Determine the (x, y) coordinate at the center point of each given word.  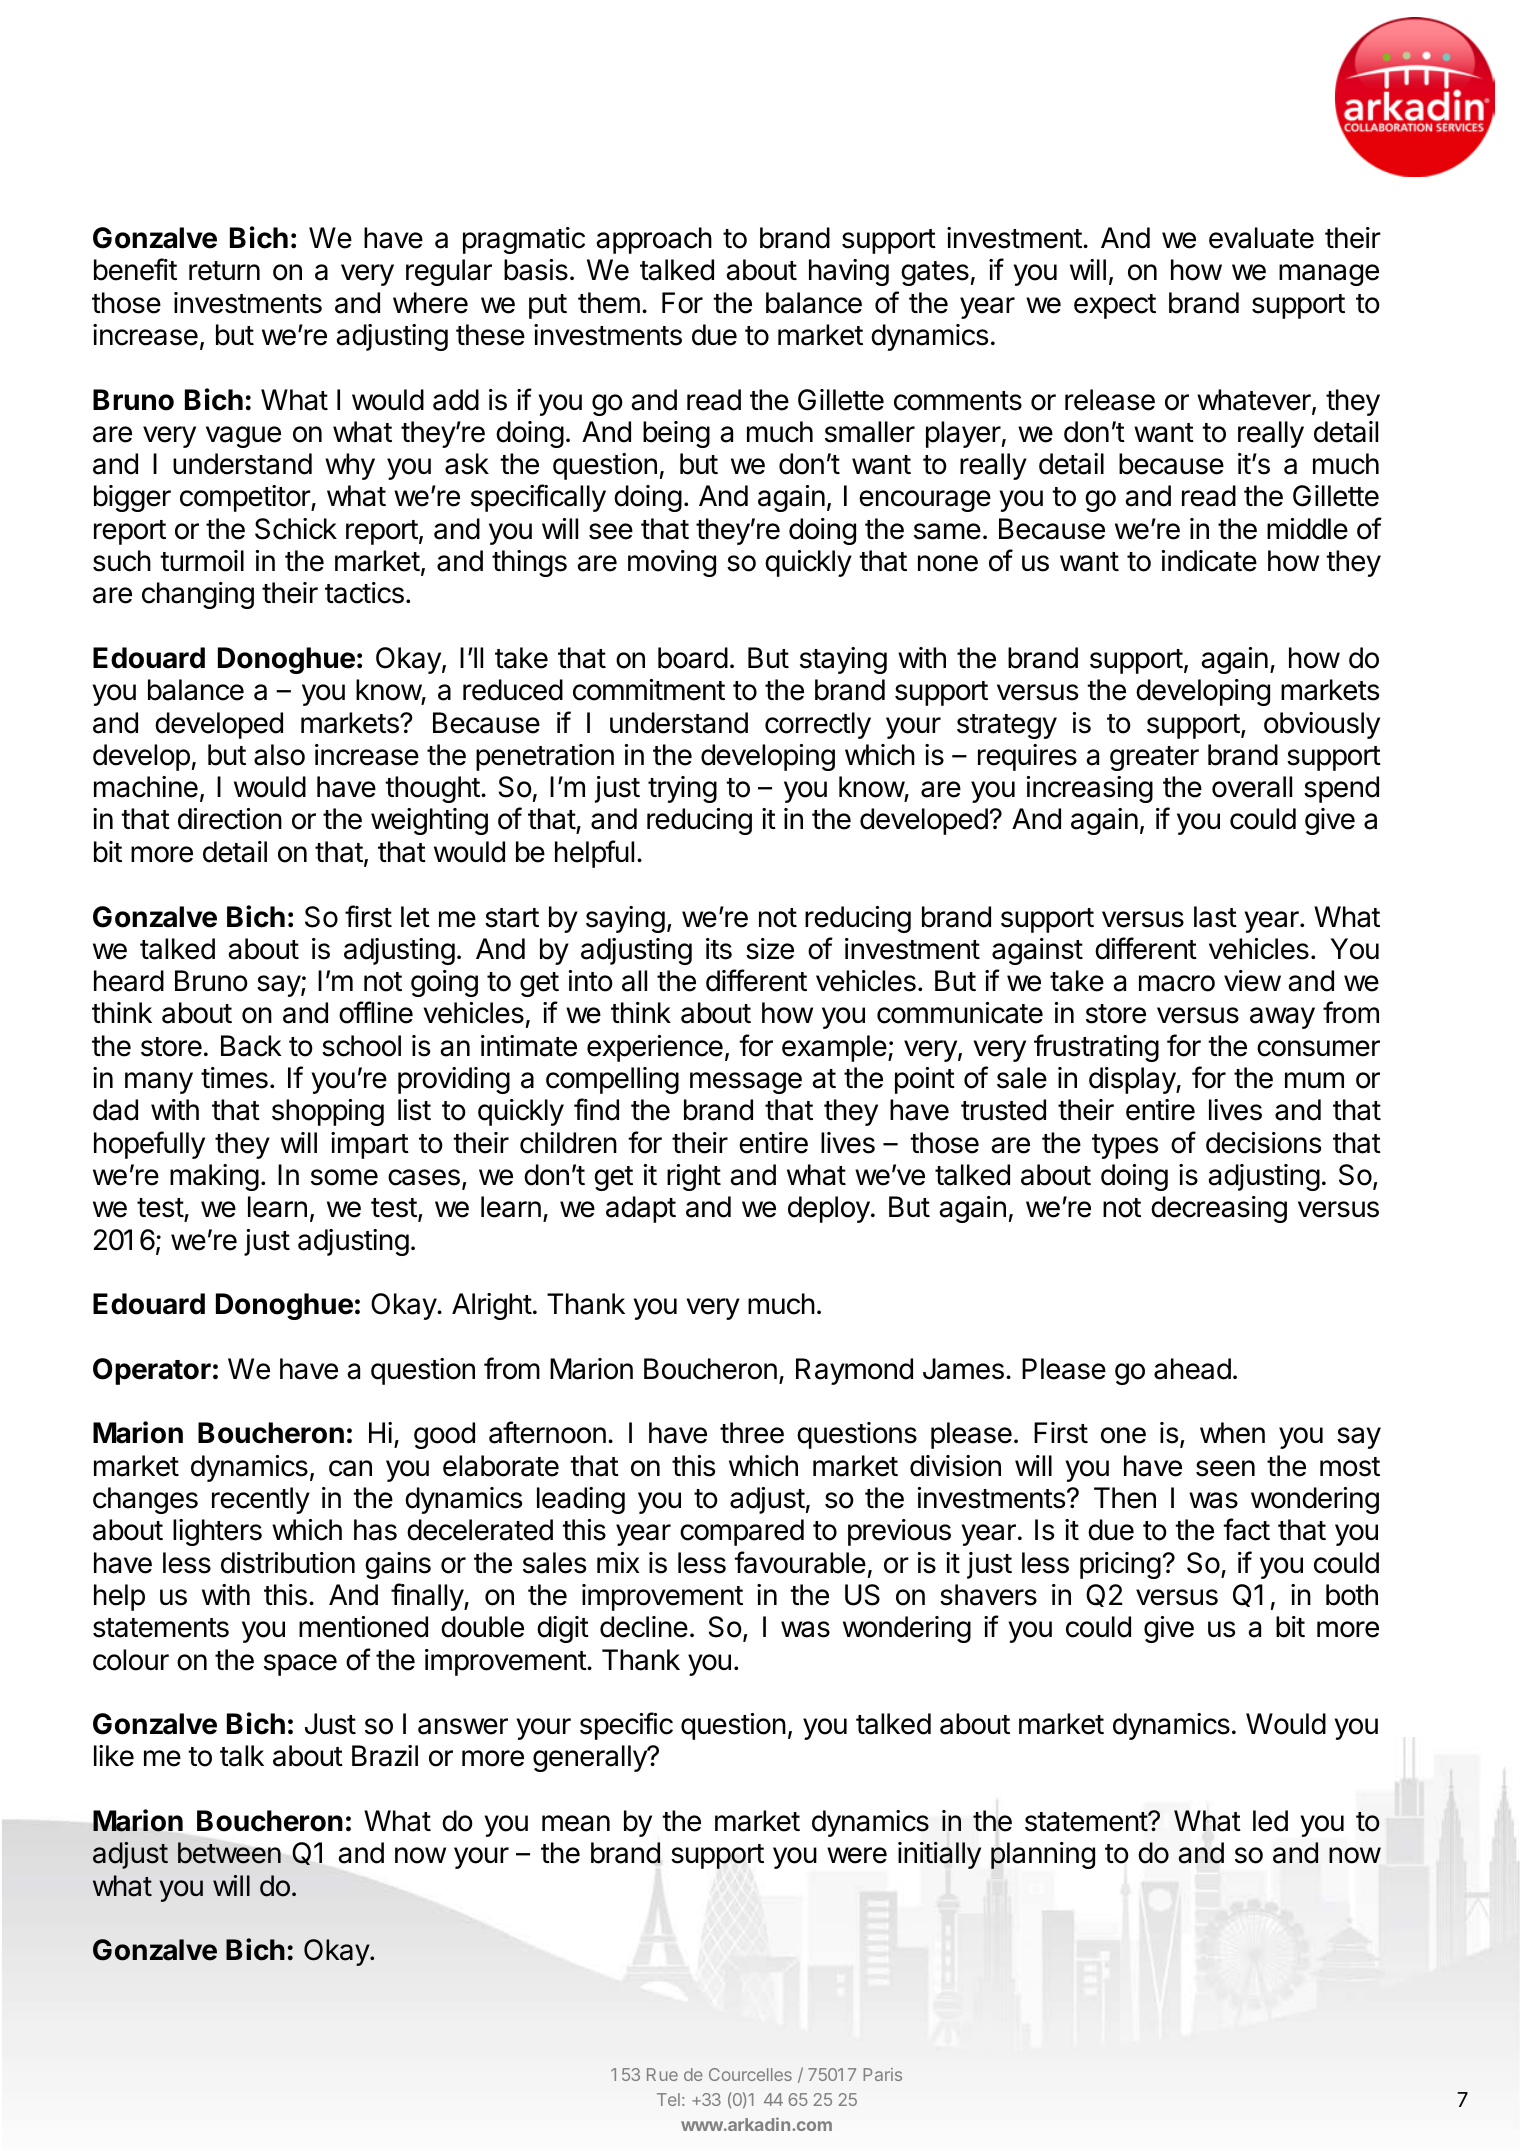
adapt (641, 1209)
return (224, 271)
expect (1115, 306)
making (214, 1177)
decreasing (1219, 1209)
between (229, 1853)
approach (654, 240)
